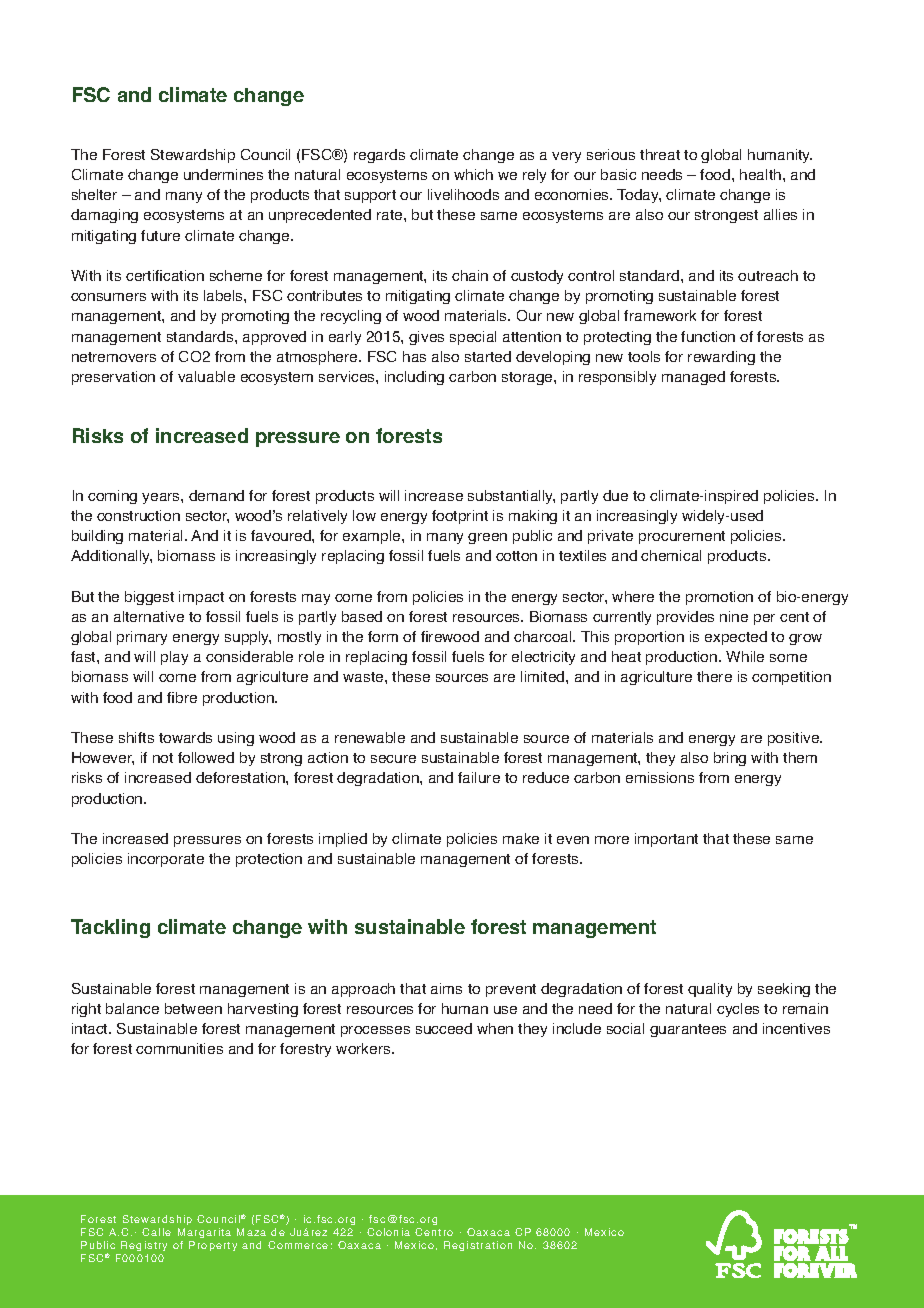 Image resolution: width=924 pixels, height=1308 pixels. Describe the element at coordinates (738, 1010) in the page. I see `cycles` at that location.
